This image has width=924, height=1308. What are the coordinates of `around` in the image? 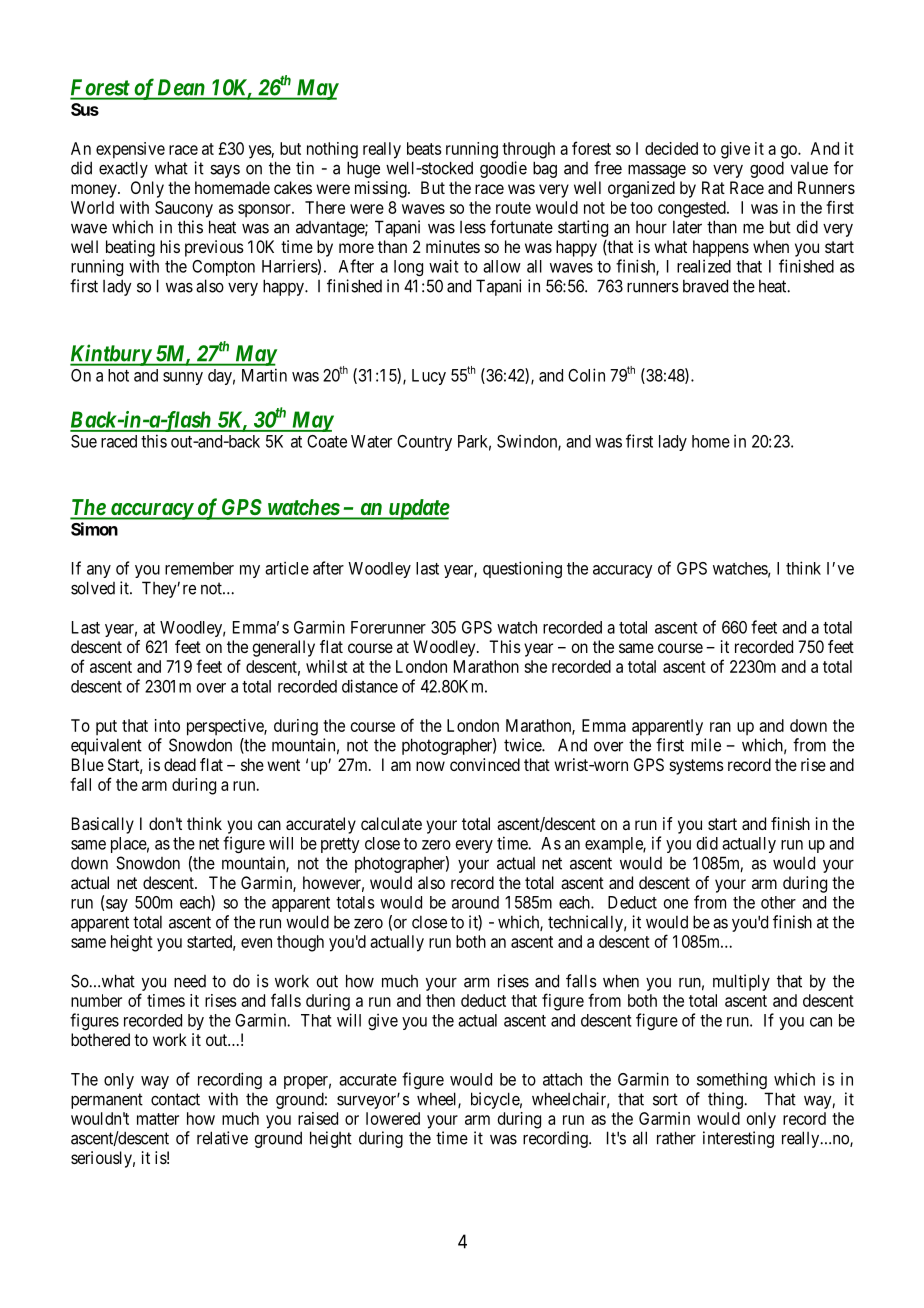 It's located at (475, 902).
